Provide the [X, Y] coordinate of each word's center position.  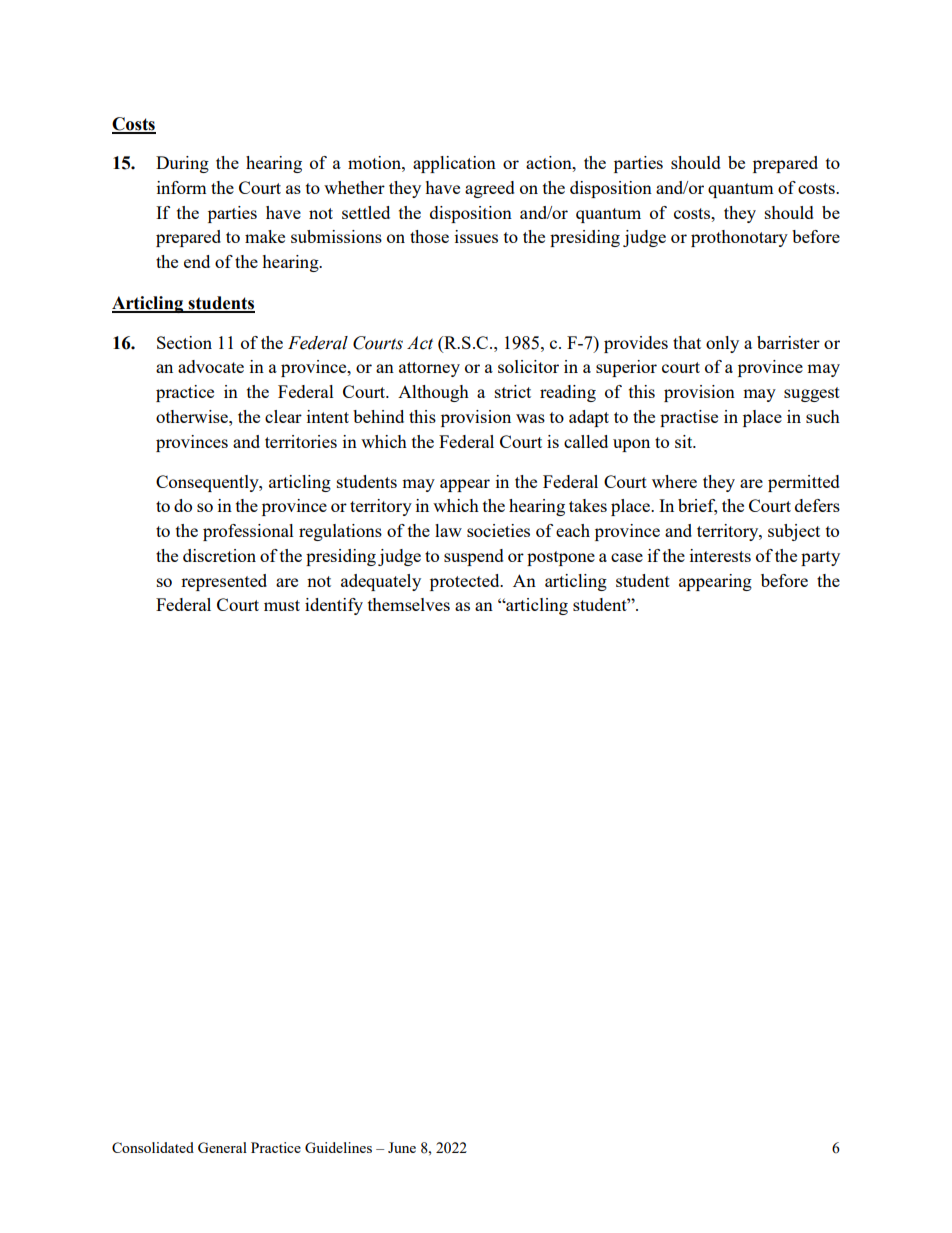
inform [182, 187]
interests [720, 555]
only [722, 344]
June [402, 1147]
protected [466, 582]
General [222, 1147]
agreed [490, 189]
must [282, 605]
